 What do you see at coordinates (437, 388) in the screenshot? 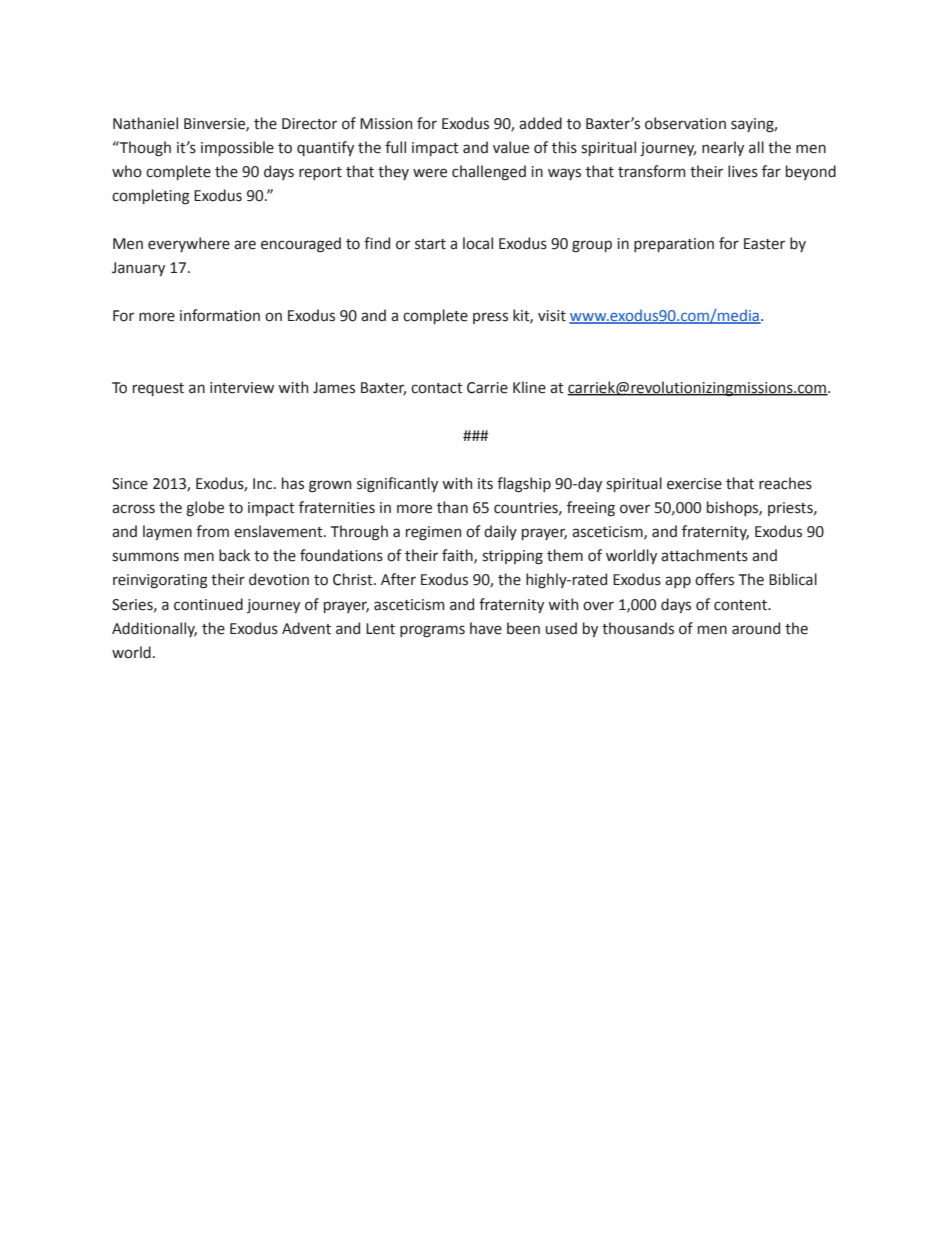
I see `contact` at bounding box center [437, 388].
